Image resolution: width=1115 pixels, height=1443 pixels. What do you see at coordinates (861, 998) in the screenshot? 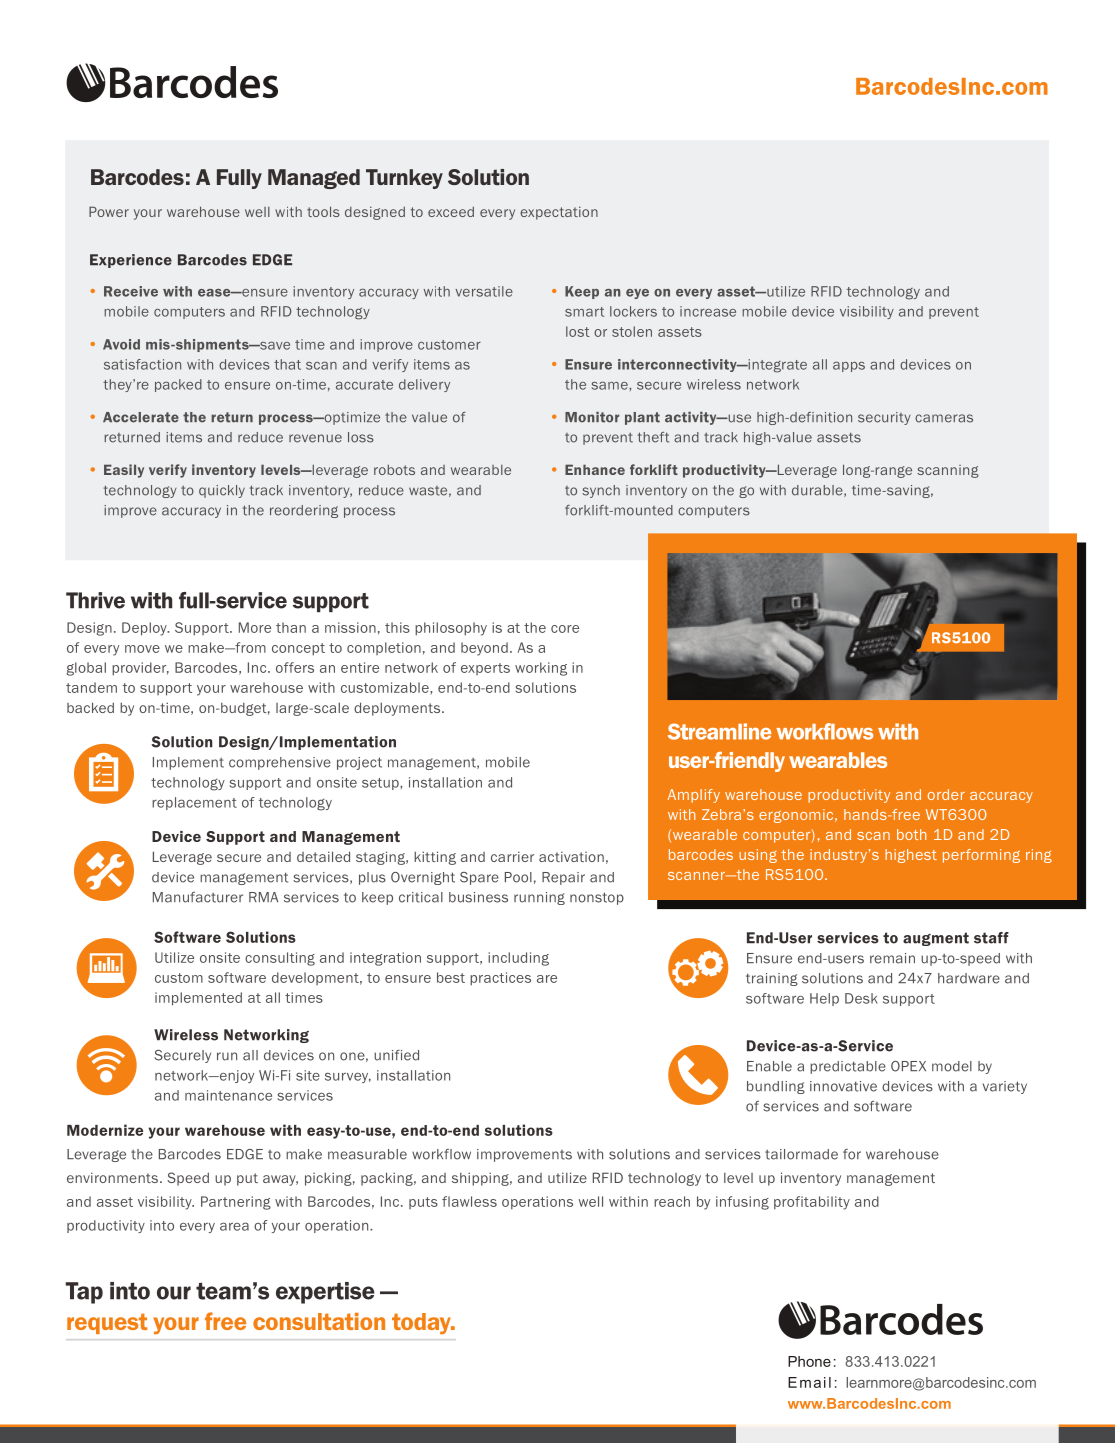
I see `Desk` at bounding box center [861, 998].
